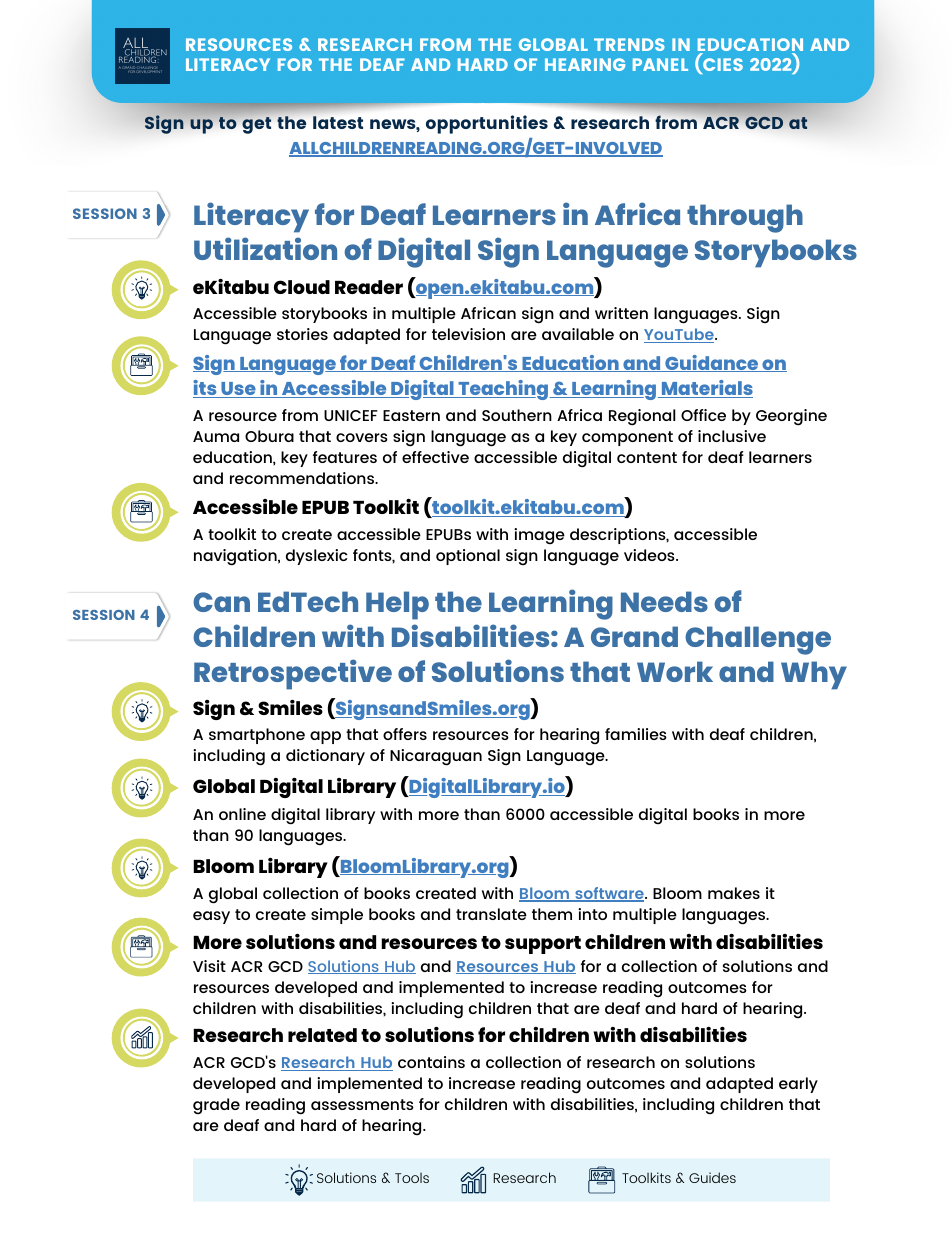 Image resolution: width=952 pixels, height=1233 pixels. What do you see at coordinates (491, 914) in the screenshot?
I see `translate` at bounding box center [491, 914].
